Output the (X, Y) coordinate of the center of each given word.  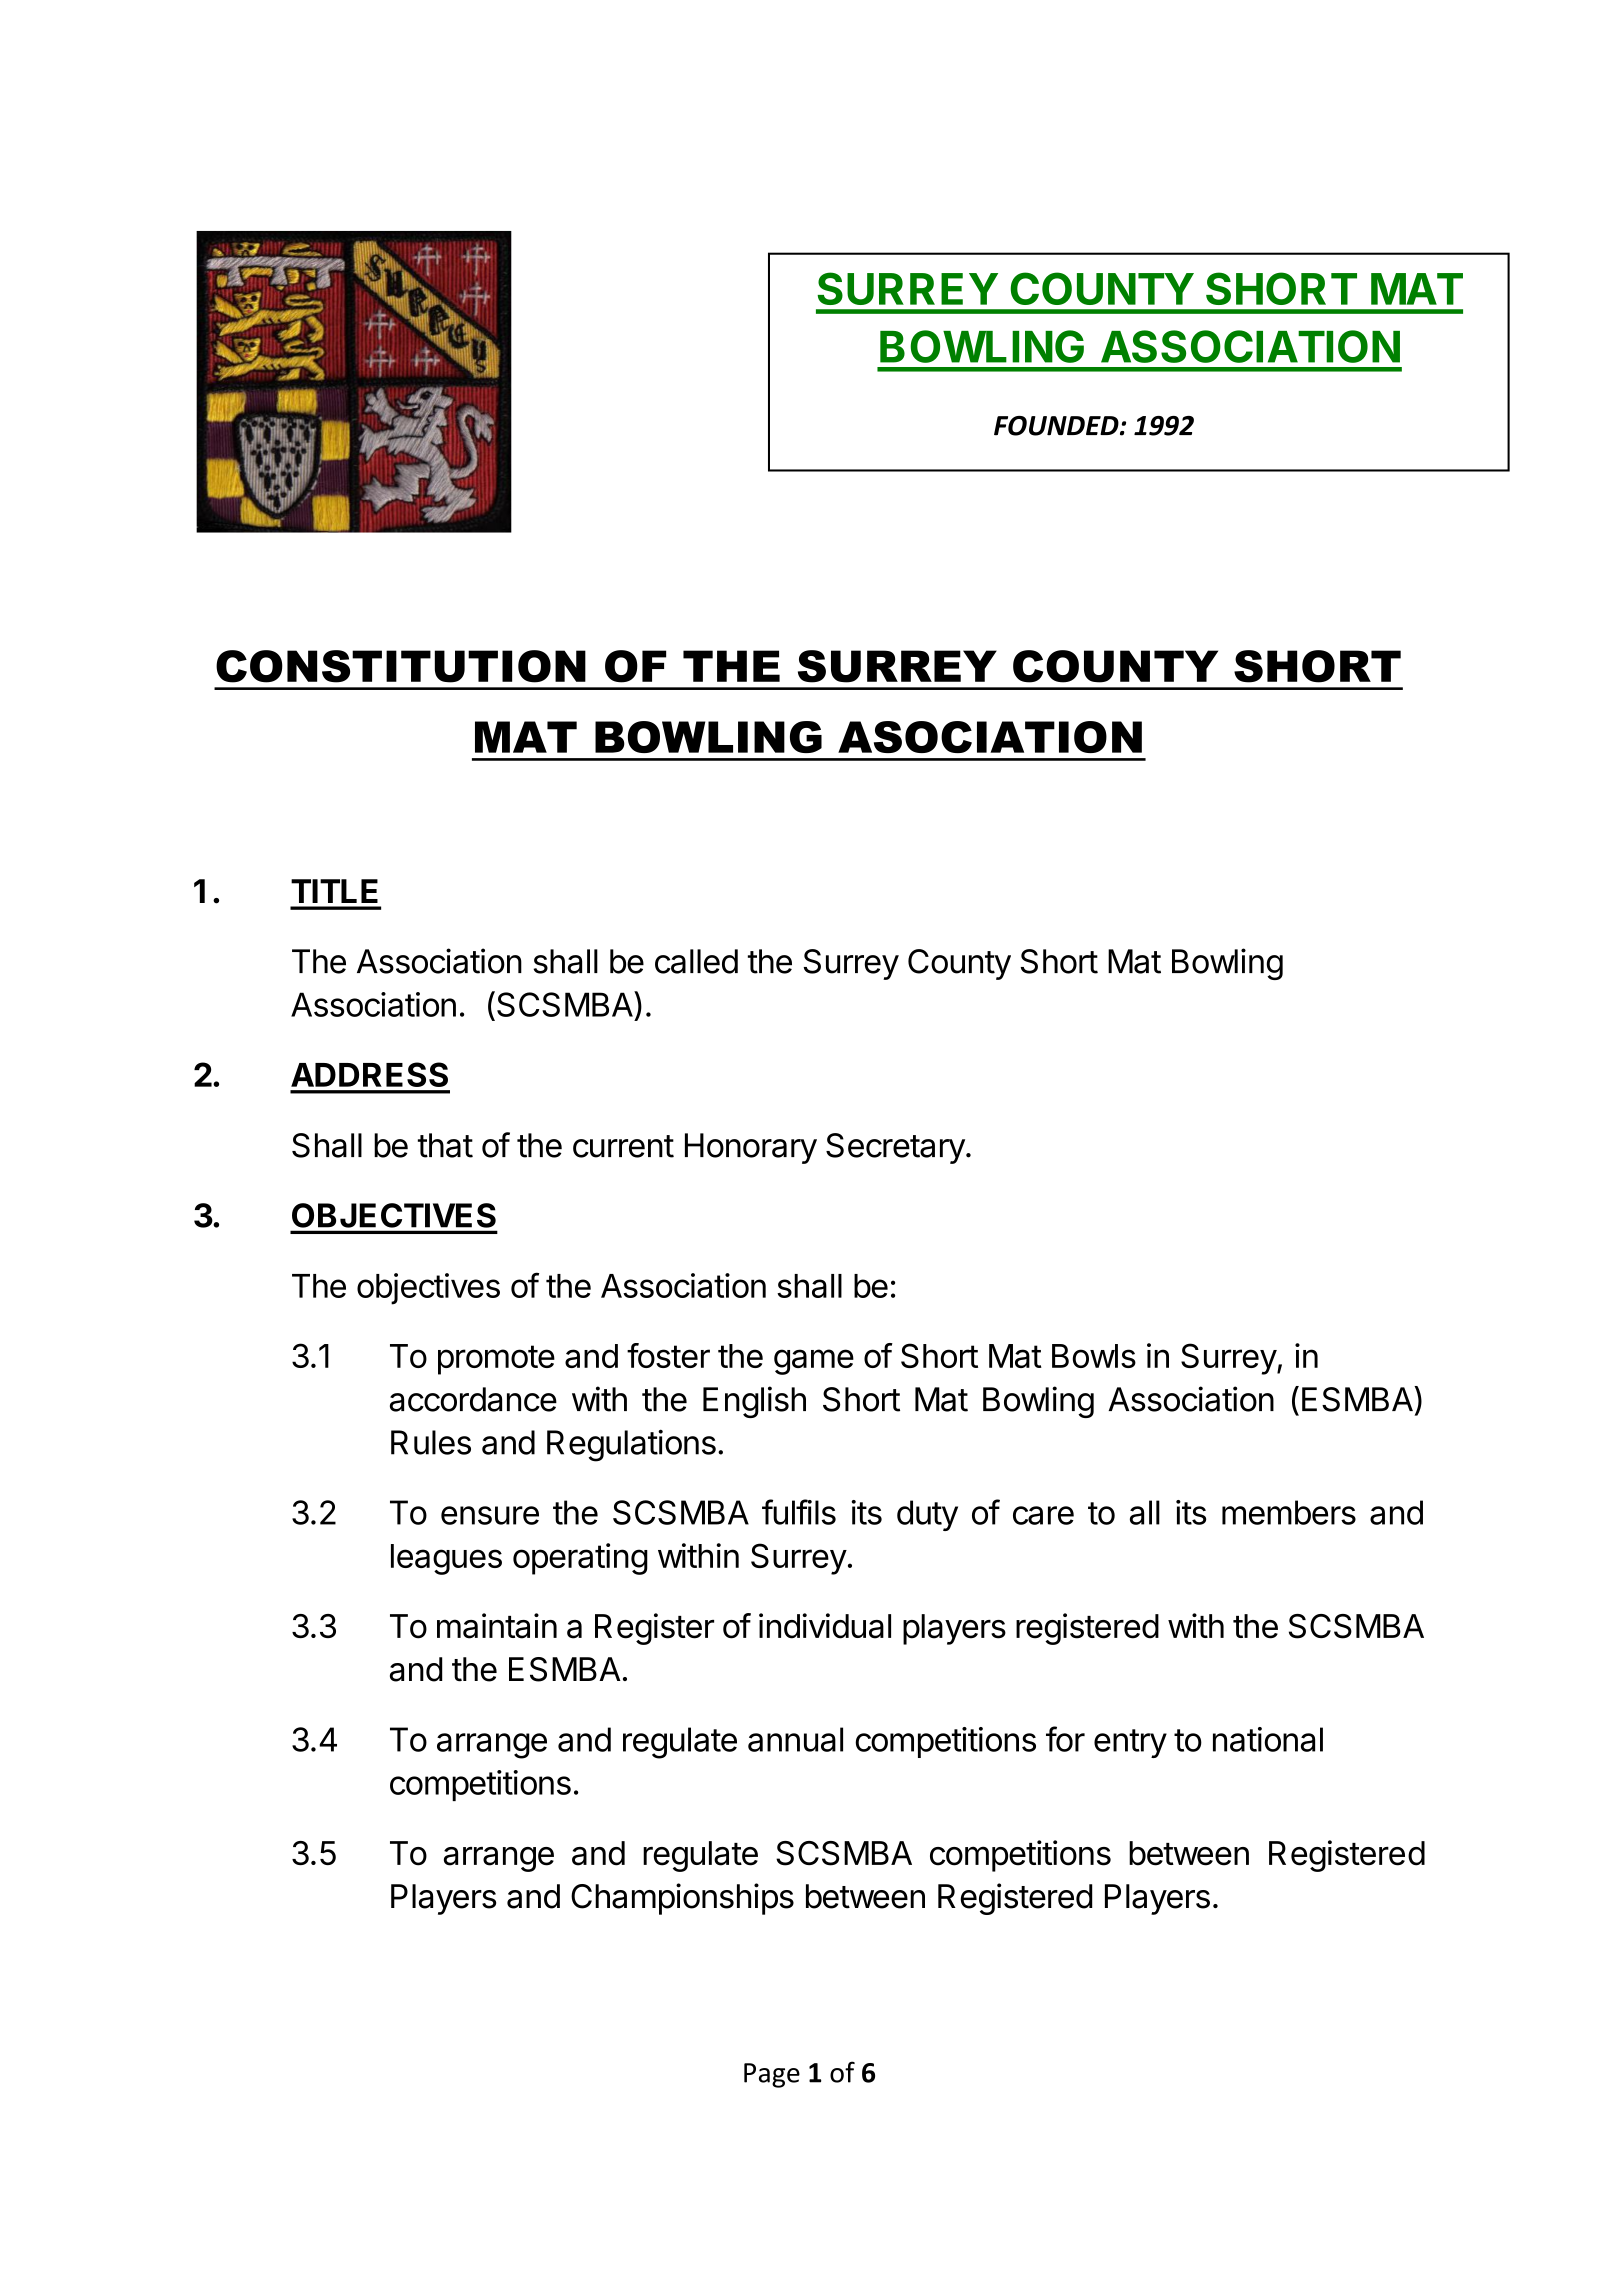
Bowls (1094, 1356)
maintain (497, 1626)
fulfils (799, 1512)
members (1289, 1512)
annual (795, 1739)
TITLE (334, 891)
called (696, 961)
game (814, 1362)
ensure (490, 1515)
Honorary (751, 1148)
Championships (682, 1899)
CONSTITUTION (401, 666)
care (1043, 1515)
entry (1130, 1743)
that (445, 1145)
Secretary (895, 1148)
